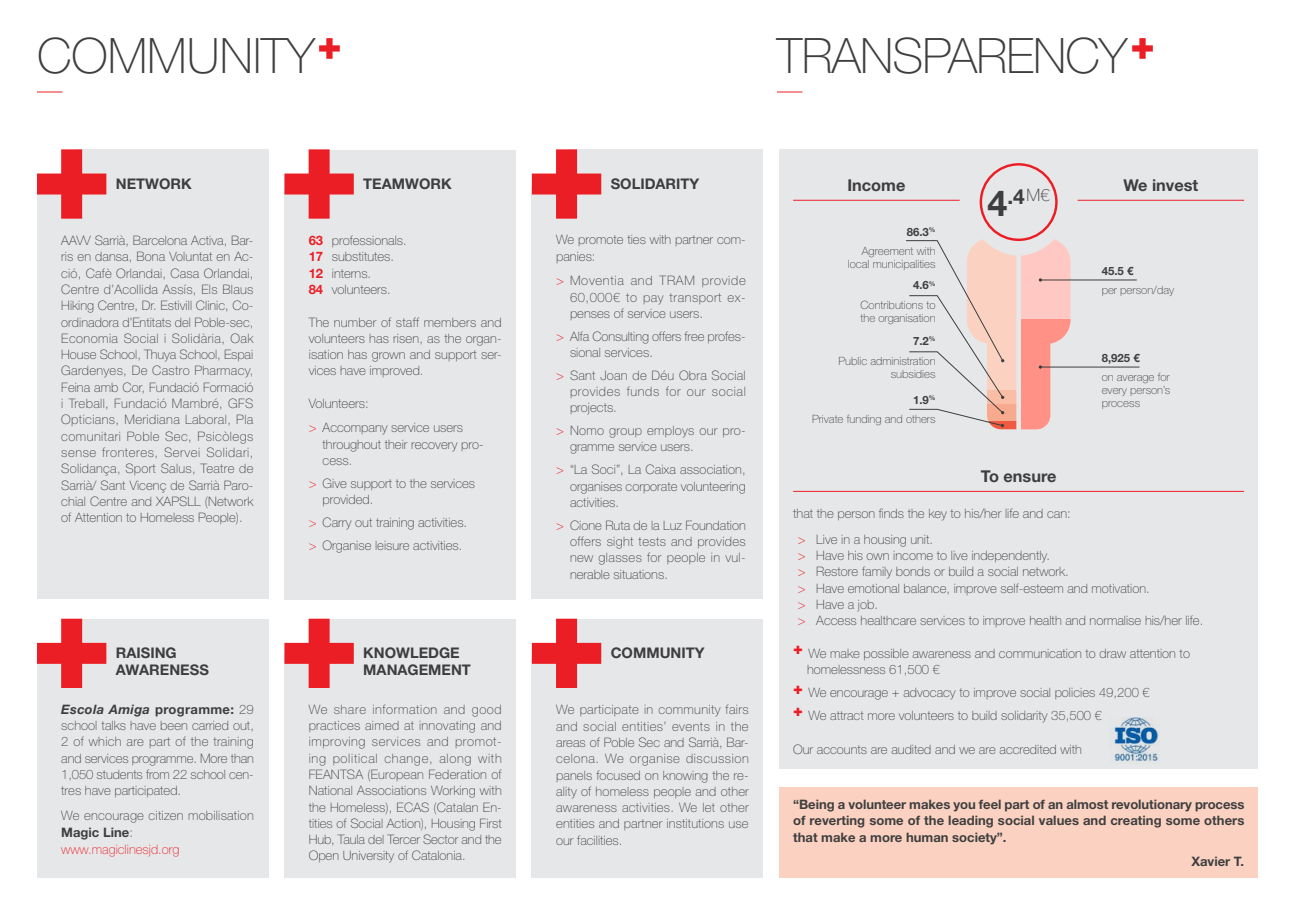 Image resolution: width=1295 pixels, height=924 pixels. I want to click on ensure, so click(1030, 477).
